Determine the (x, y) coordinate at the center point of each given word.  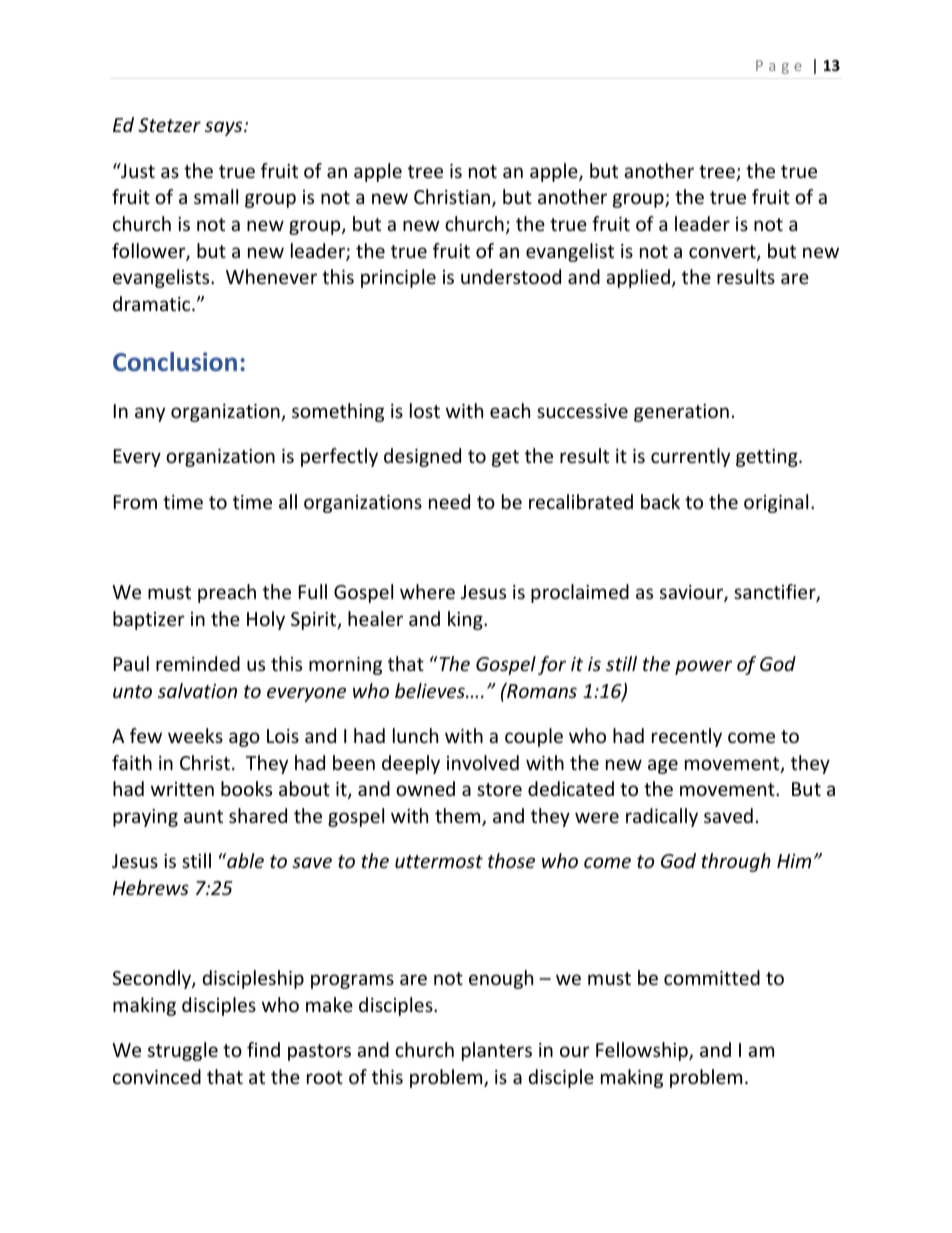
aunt (203, 816)
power (703, 667)
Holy (266, 620)
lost (425, 410)
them (459, 817)
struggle (183, 1051)
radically (662, 817)
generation (681, 413)
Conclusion (175, 361)
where (427, 591)
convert (723, 253)
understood (511, 276)
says (225, 128)
